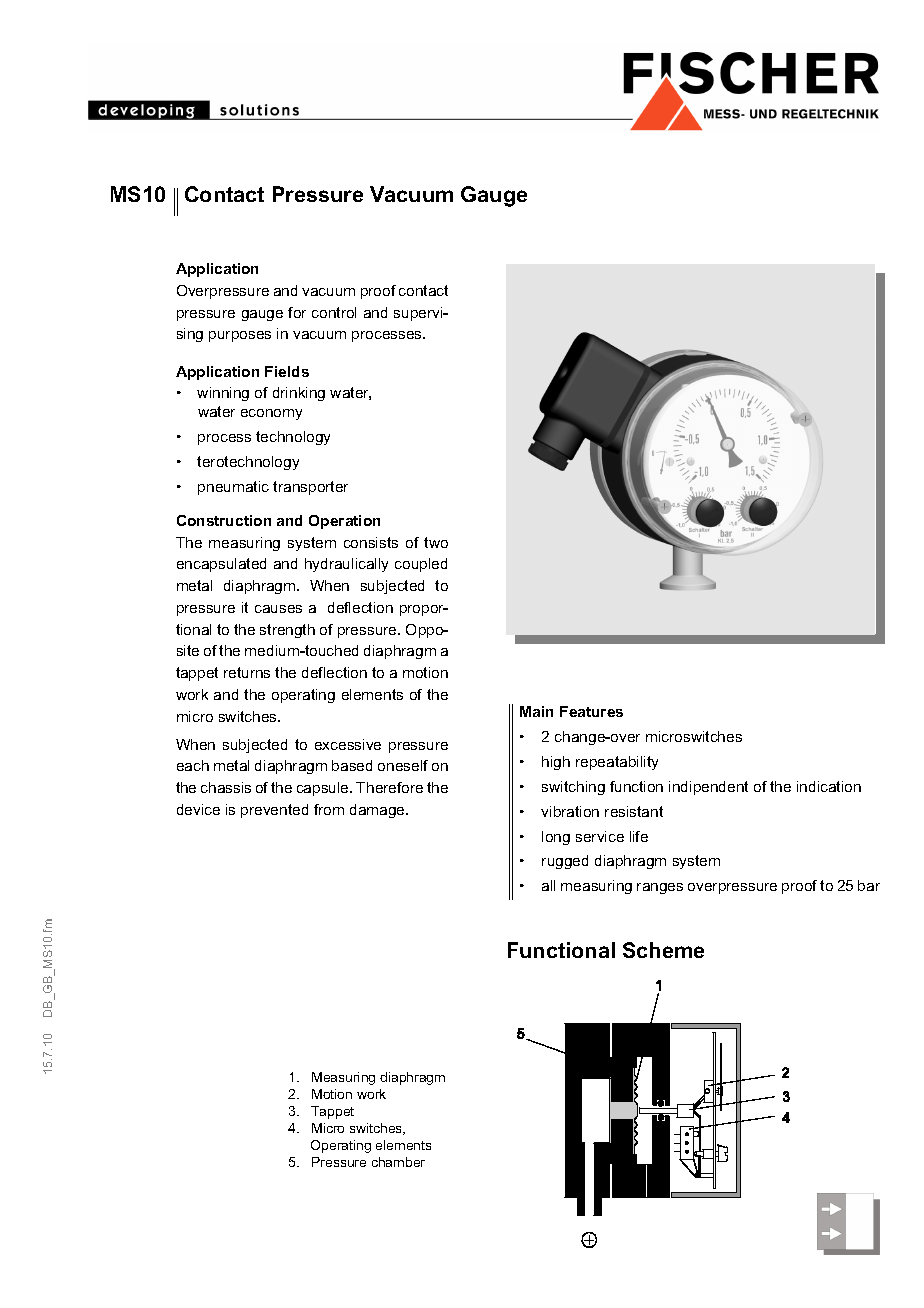 The image size is (924, 1308). What do you see at coordinates (334, 312) in the screenshot?
I see `control` at bounding box center [334, 312].
